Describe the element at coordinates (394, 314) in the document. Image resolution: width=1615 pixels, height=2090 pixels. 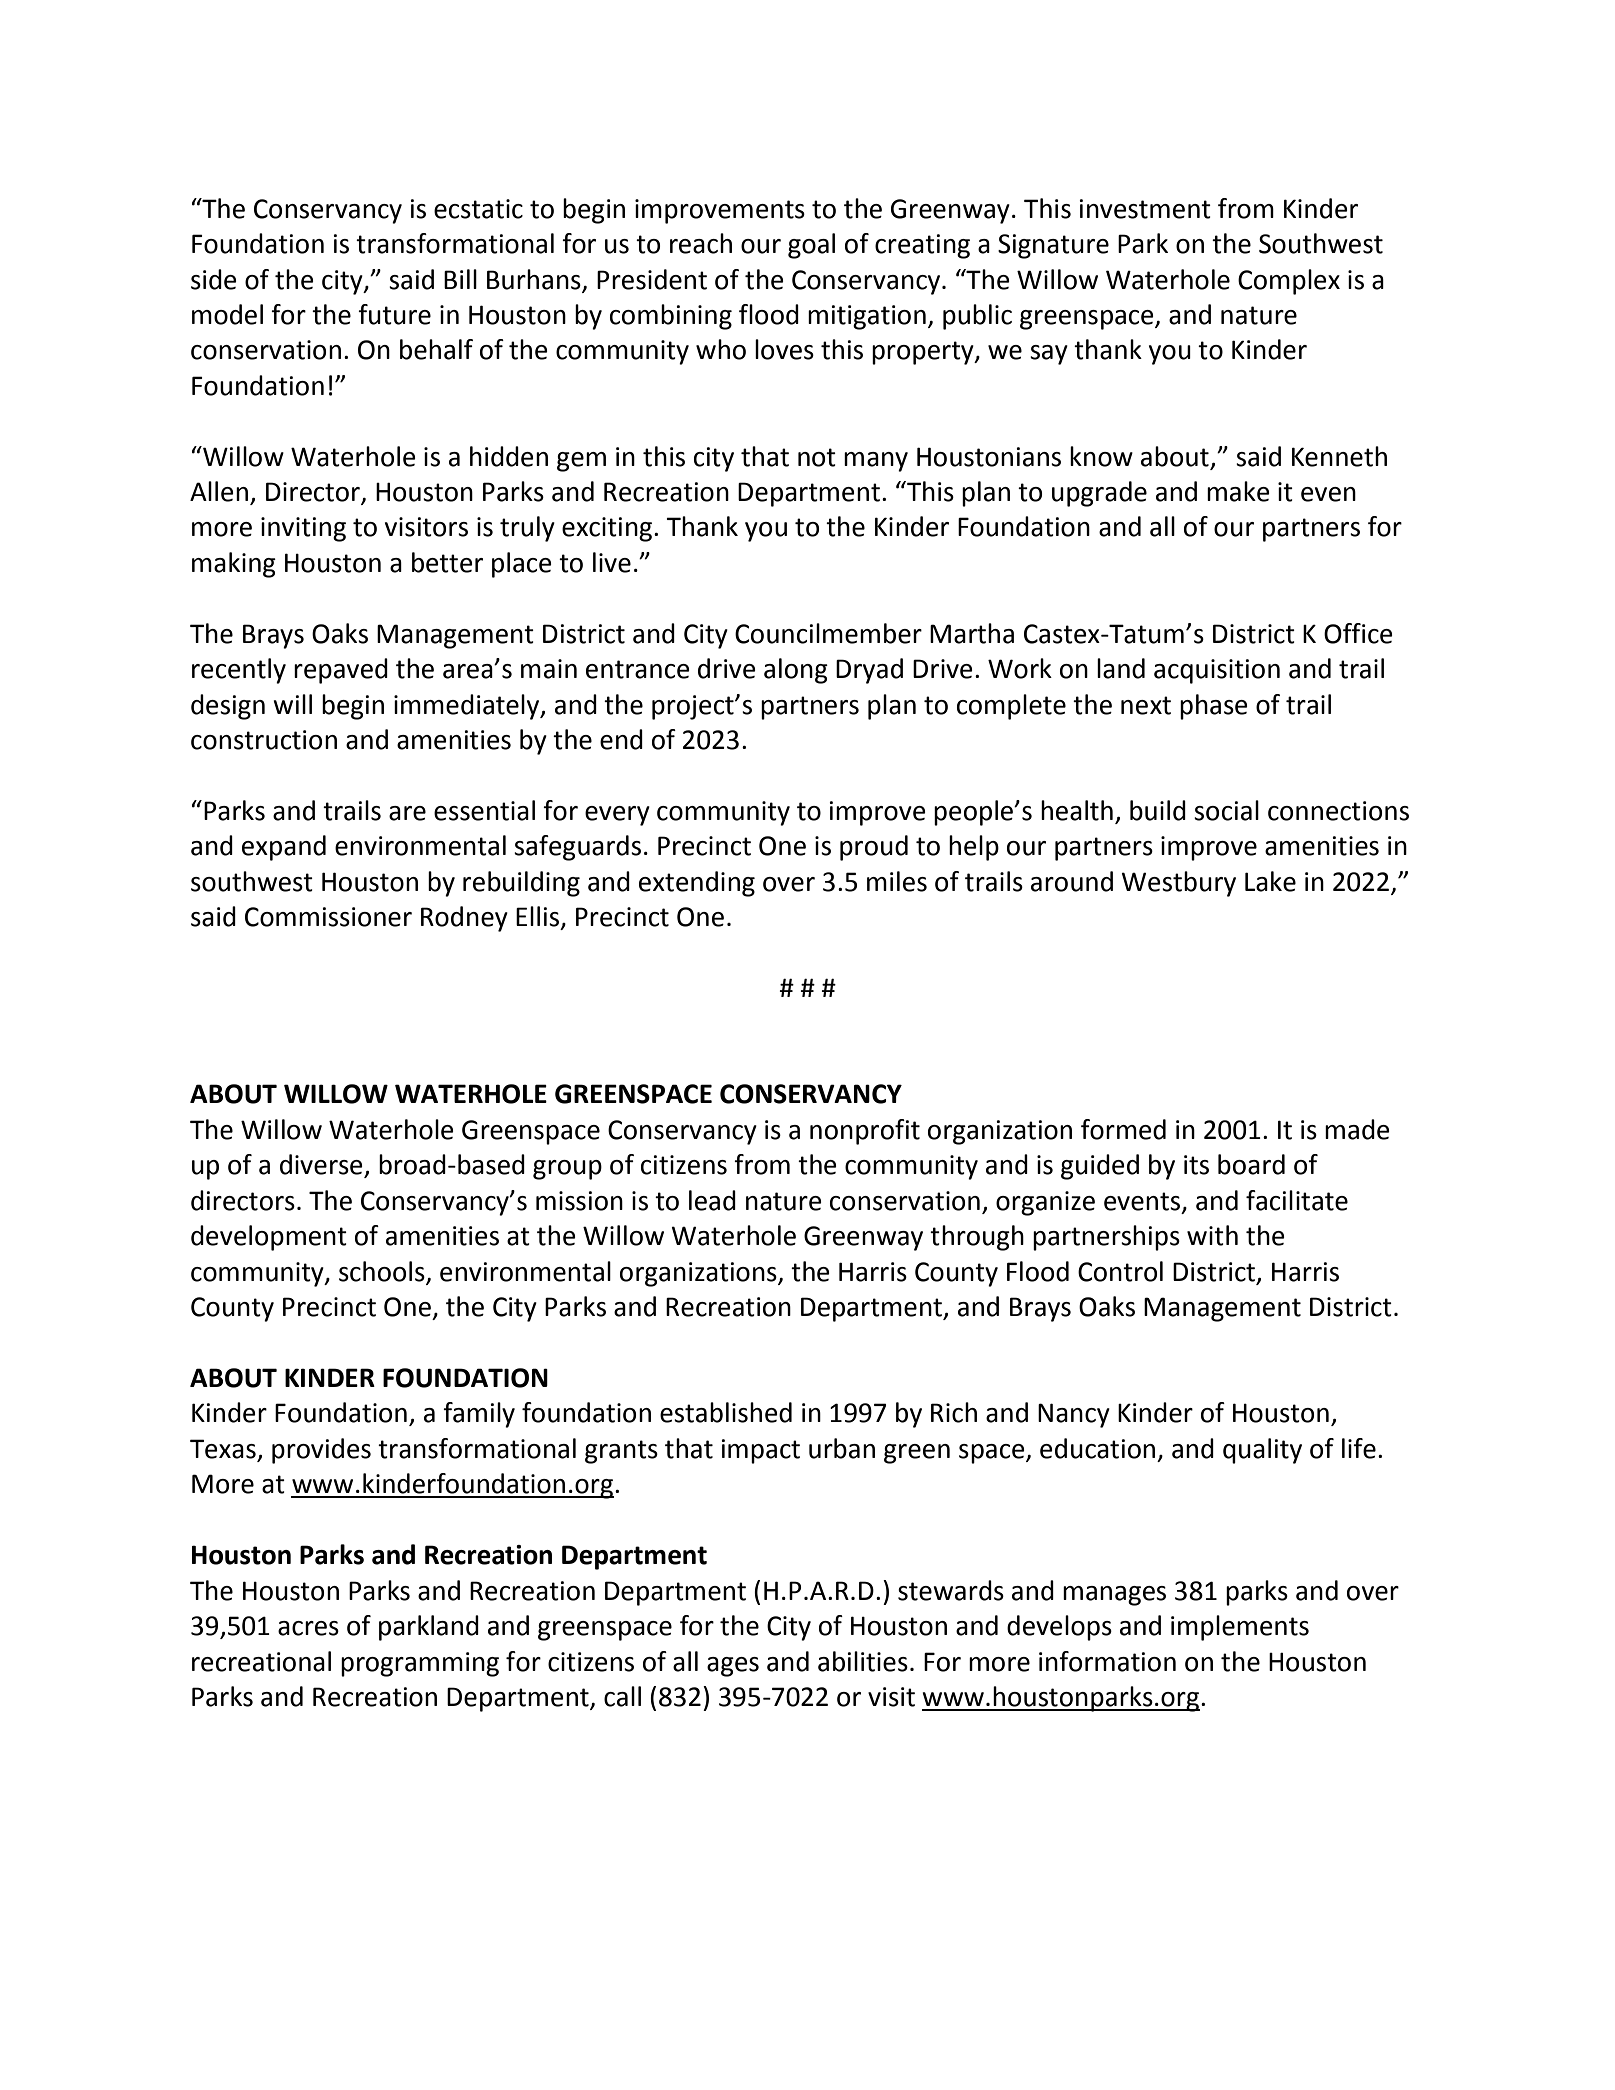
I see `future` at that location.
